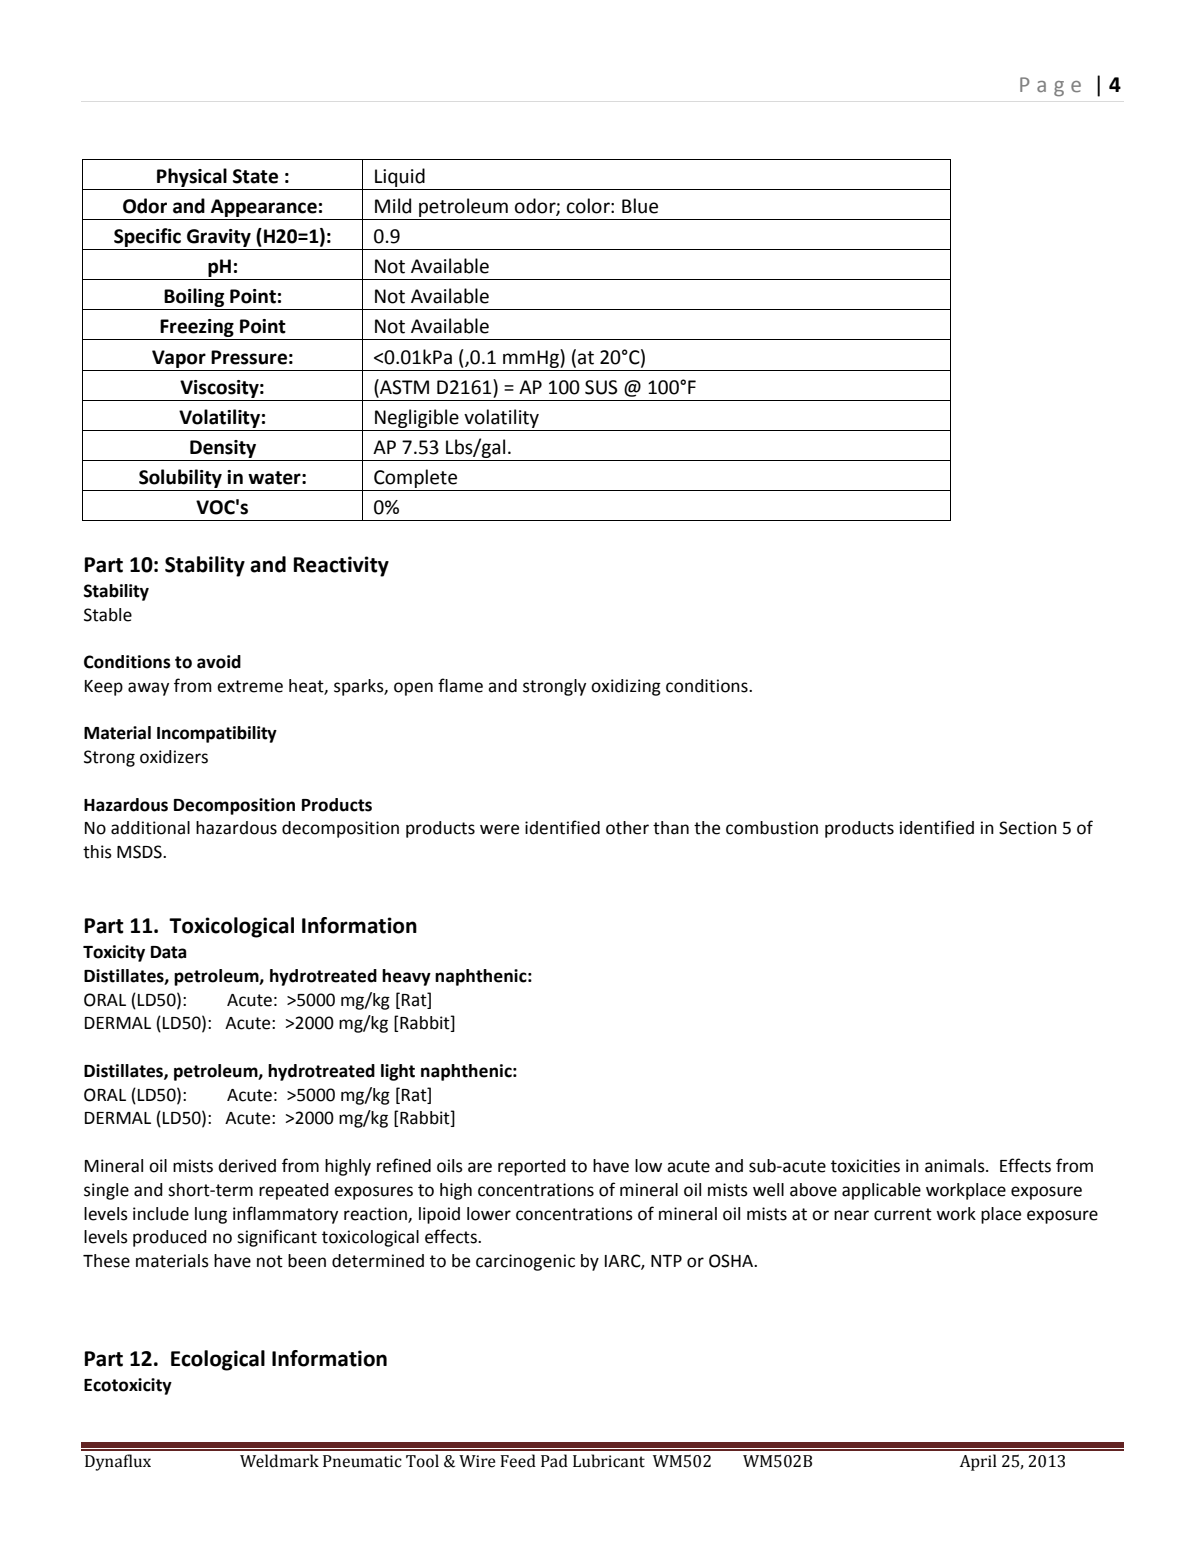 Image resolution: width=1191 pixels, height=1541 pixels. Describe the element at coordinates (601, 387) in the image. I see `SUS` at that location.
